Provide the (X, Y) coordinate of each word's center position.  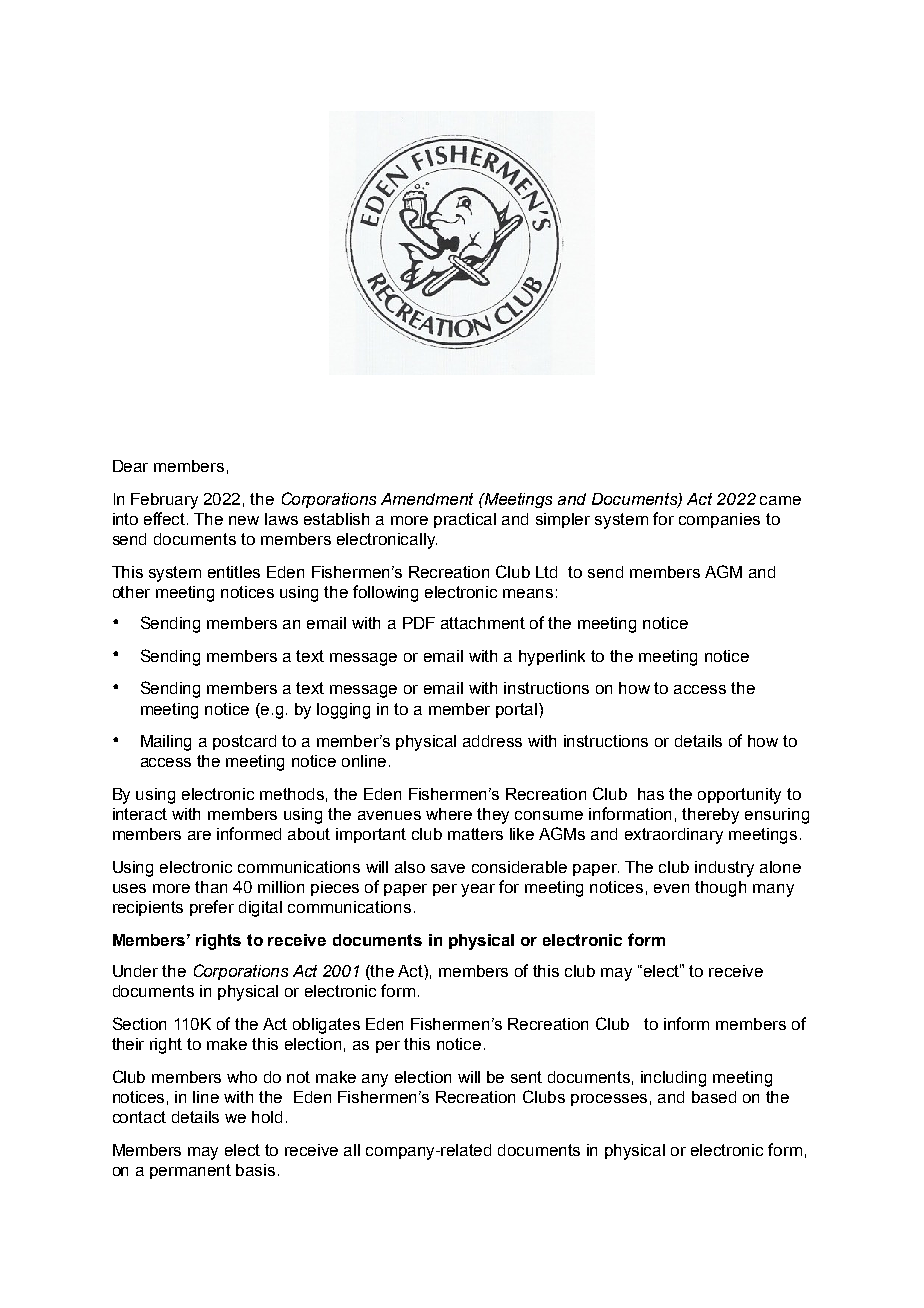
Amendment (427, 499)
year (478, 890)
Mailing (166, 743)
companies (719, 520)
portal (518, 710)
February (164, 501)
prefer (212, 908)
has (651, 794)
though (720, 889)
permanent (190, 1171)
